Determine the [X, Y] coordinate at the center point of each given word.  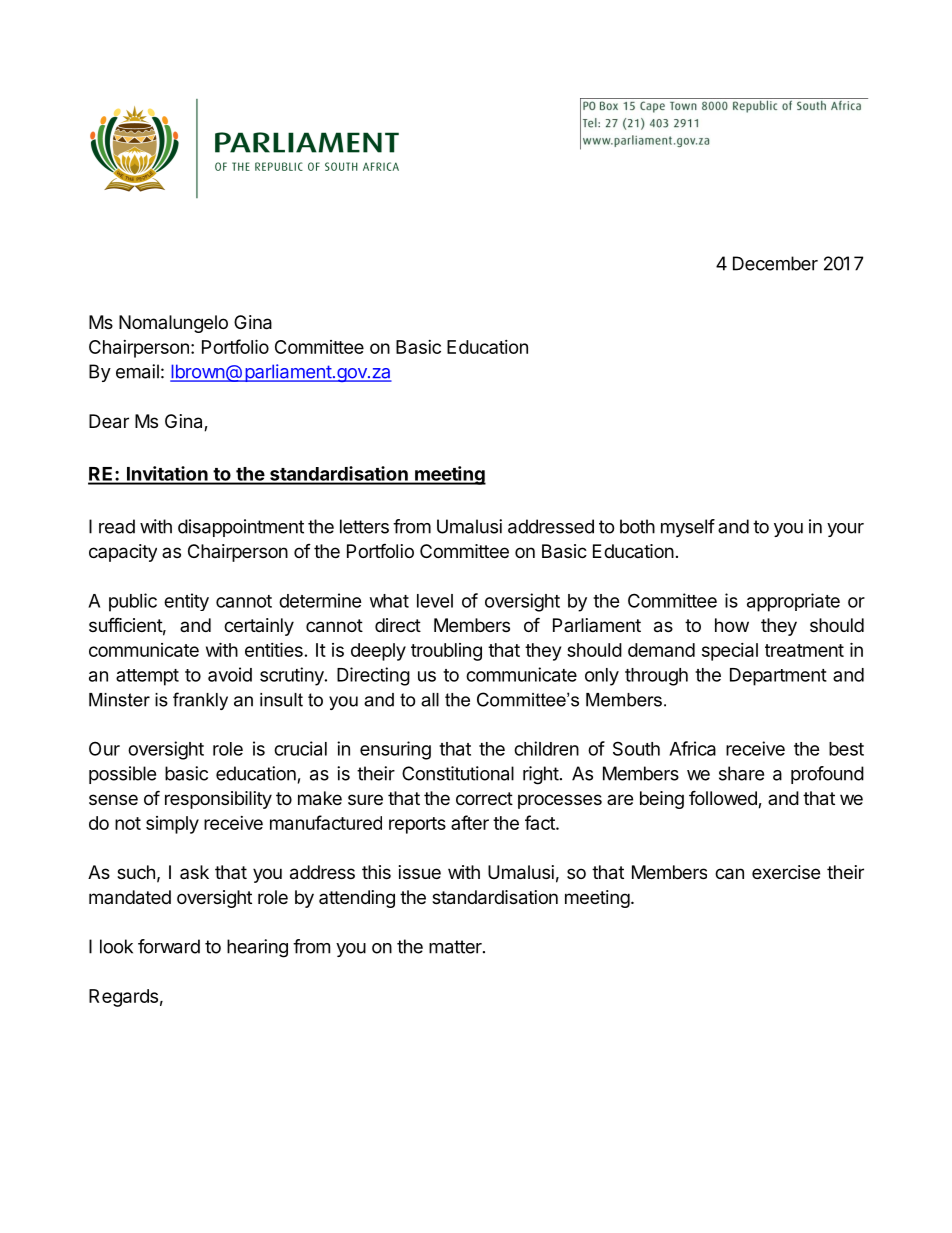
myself [688, 528]
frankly [200, 701]
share [741, 773]
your [845, 530]
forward [169, 946]
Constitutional [458, 773]
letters [364, 526]
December [775, 263]
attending [357, 899]
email [137, 371]
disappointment [241, 528]
